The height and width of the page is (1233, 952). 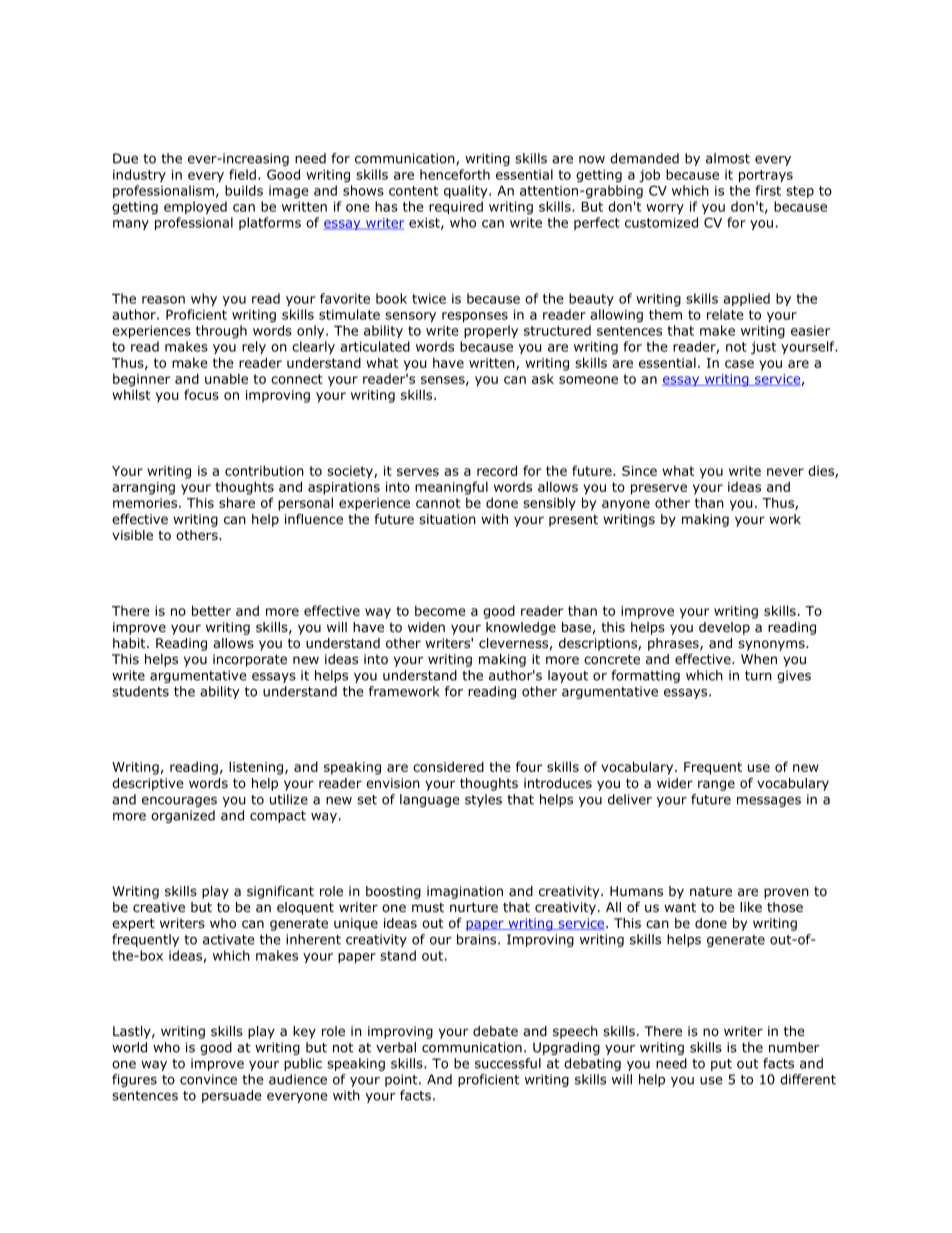 I want to click on meaningful, so click(x=451, y=488).
